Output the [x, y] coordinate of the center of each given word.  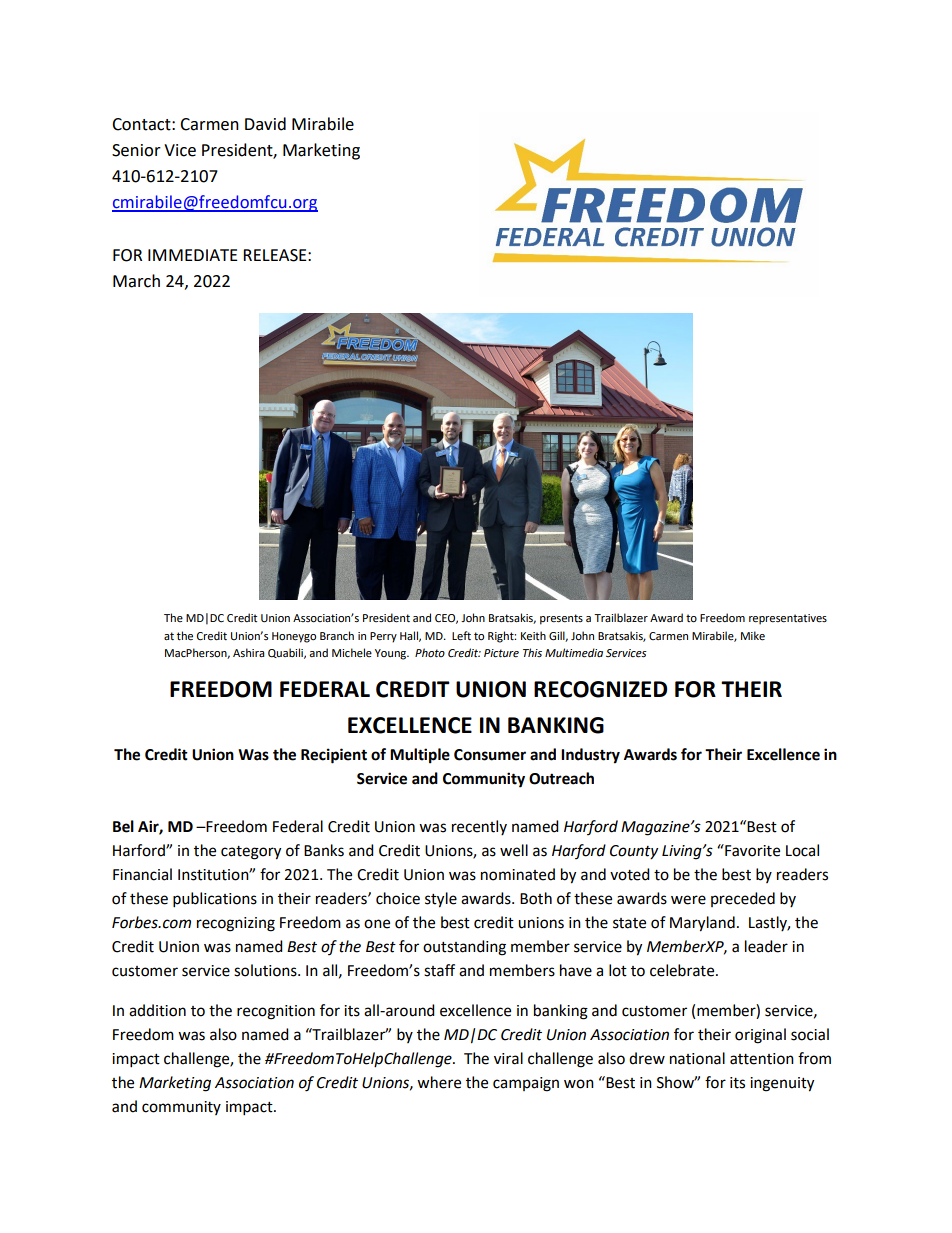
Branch [337, 635]
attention [762, 1059]
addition [157, 1010]
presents [561, 619]
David [265, 124]
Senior [136, 150]
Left [461, 636]
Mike [753, 636]
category [251, 853]
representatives [788, 619]
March [136, 281]
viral [508, 1058]
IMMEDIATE [193, 255]
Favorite [751, 850]
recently [479, 827]
